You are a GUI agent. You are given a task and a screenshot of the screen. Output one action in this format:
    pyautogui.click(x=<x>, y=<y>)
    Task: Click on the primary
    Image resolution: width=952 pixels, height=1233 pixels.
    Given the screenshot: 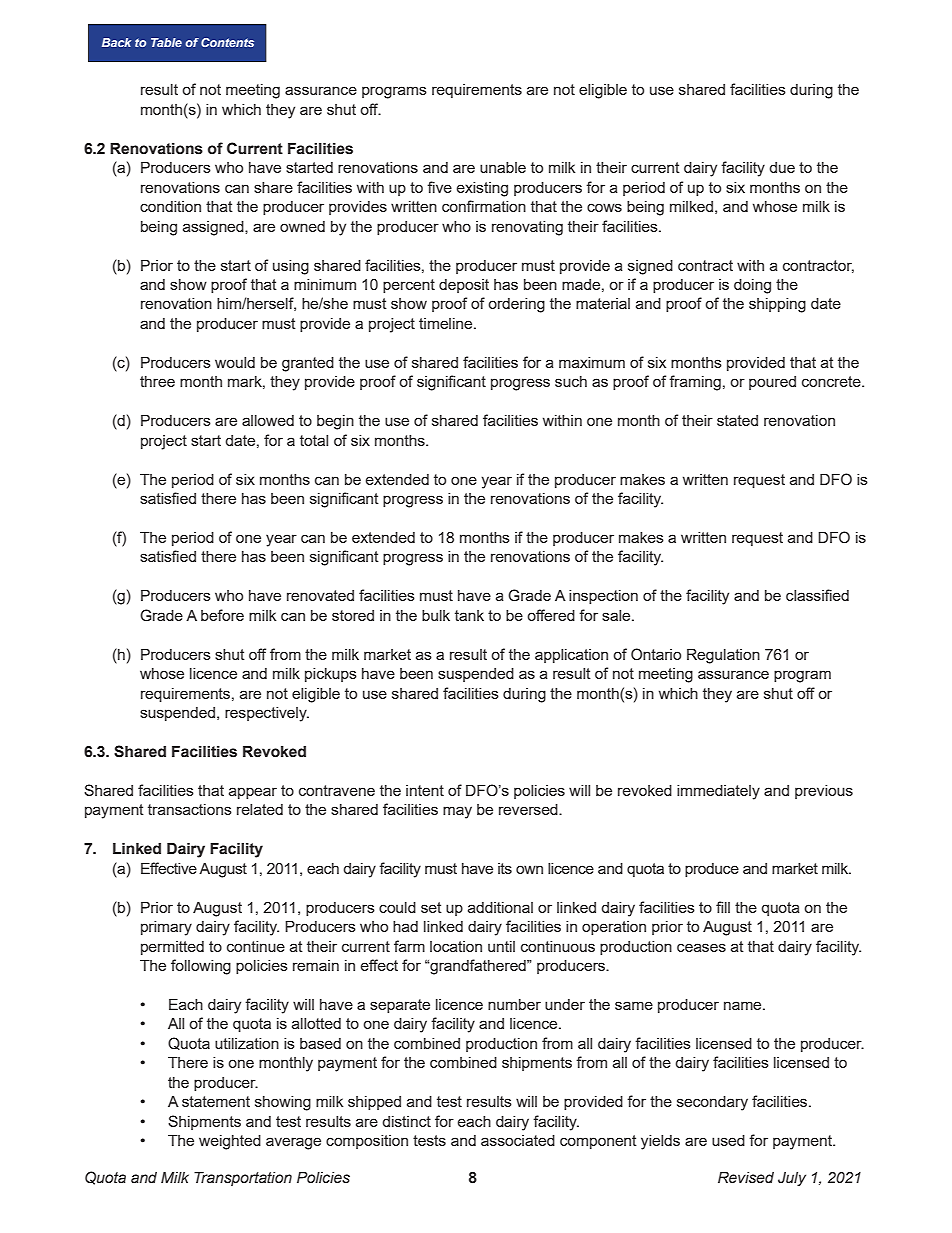 What is the action you would take?
    pyautogui.click(x=166, y=928)
